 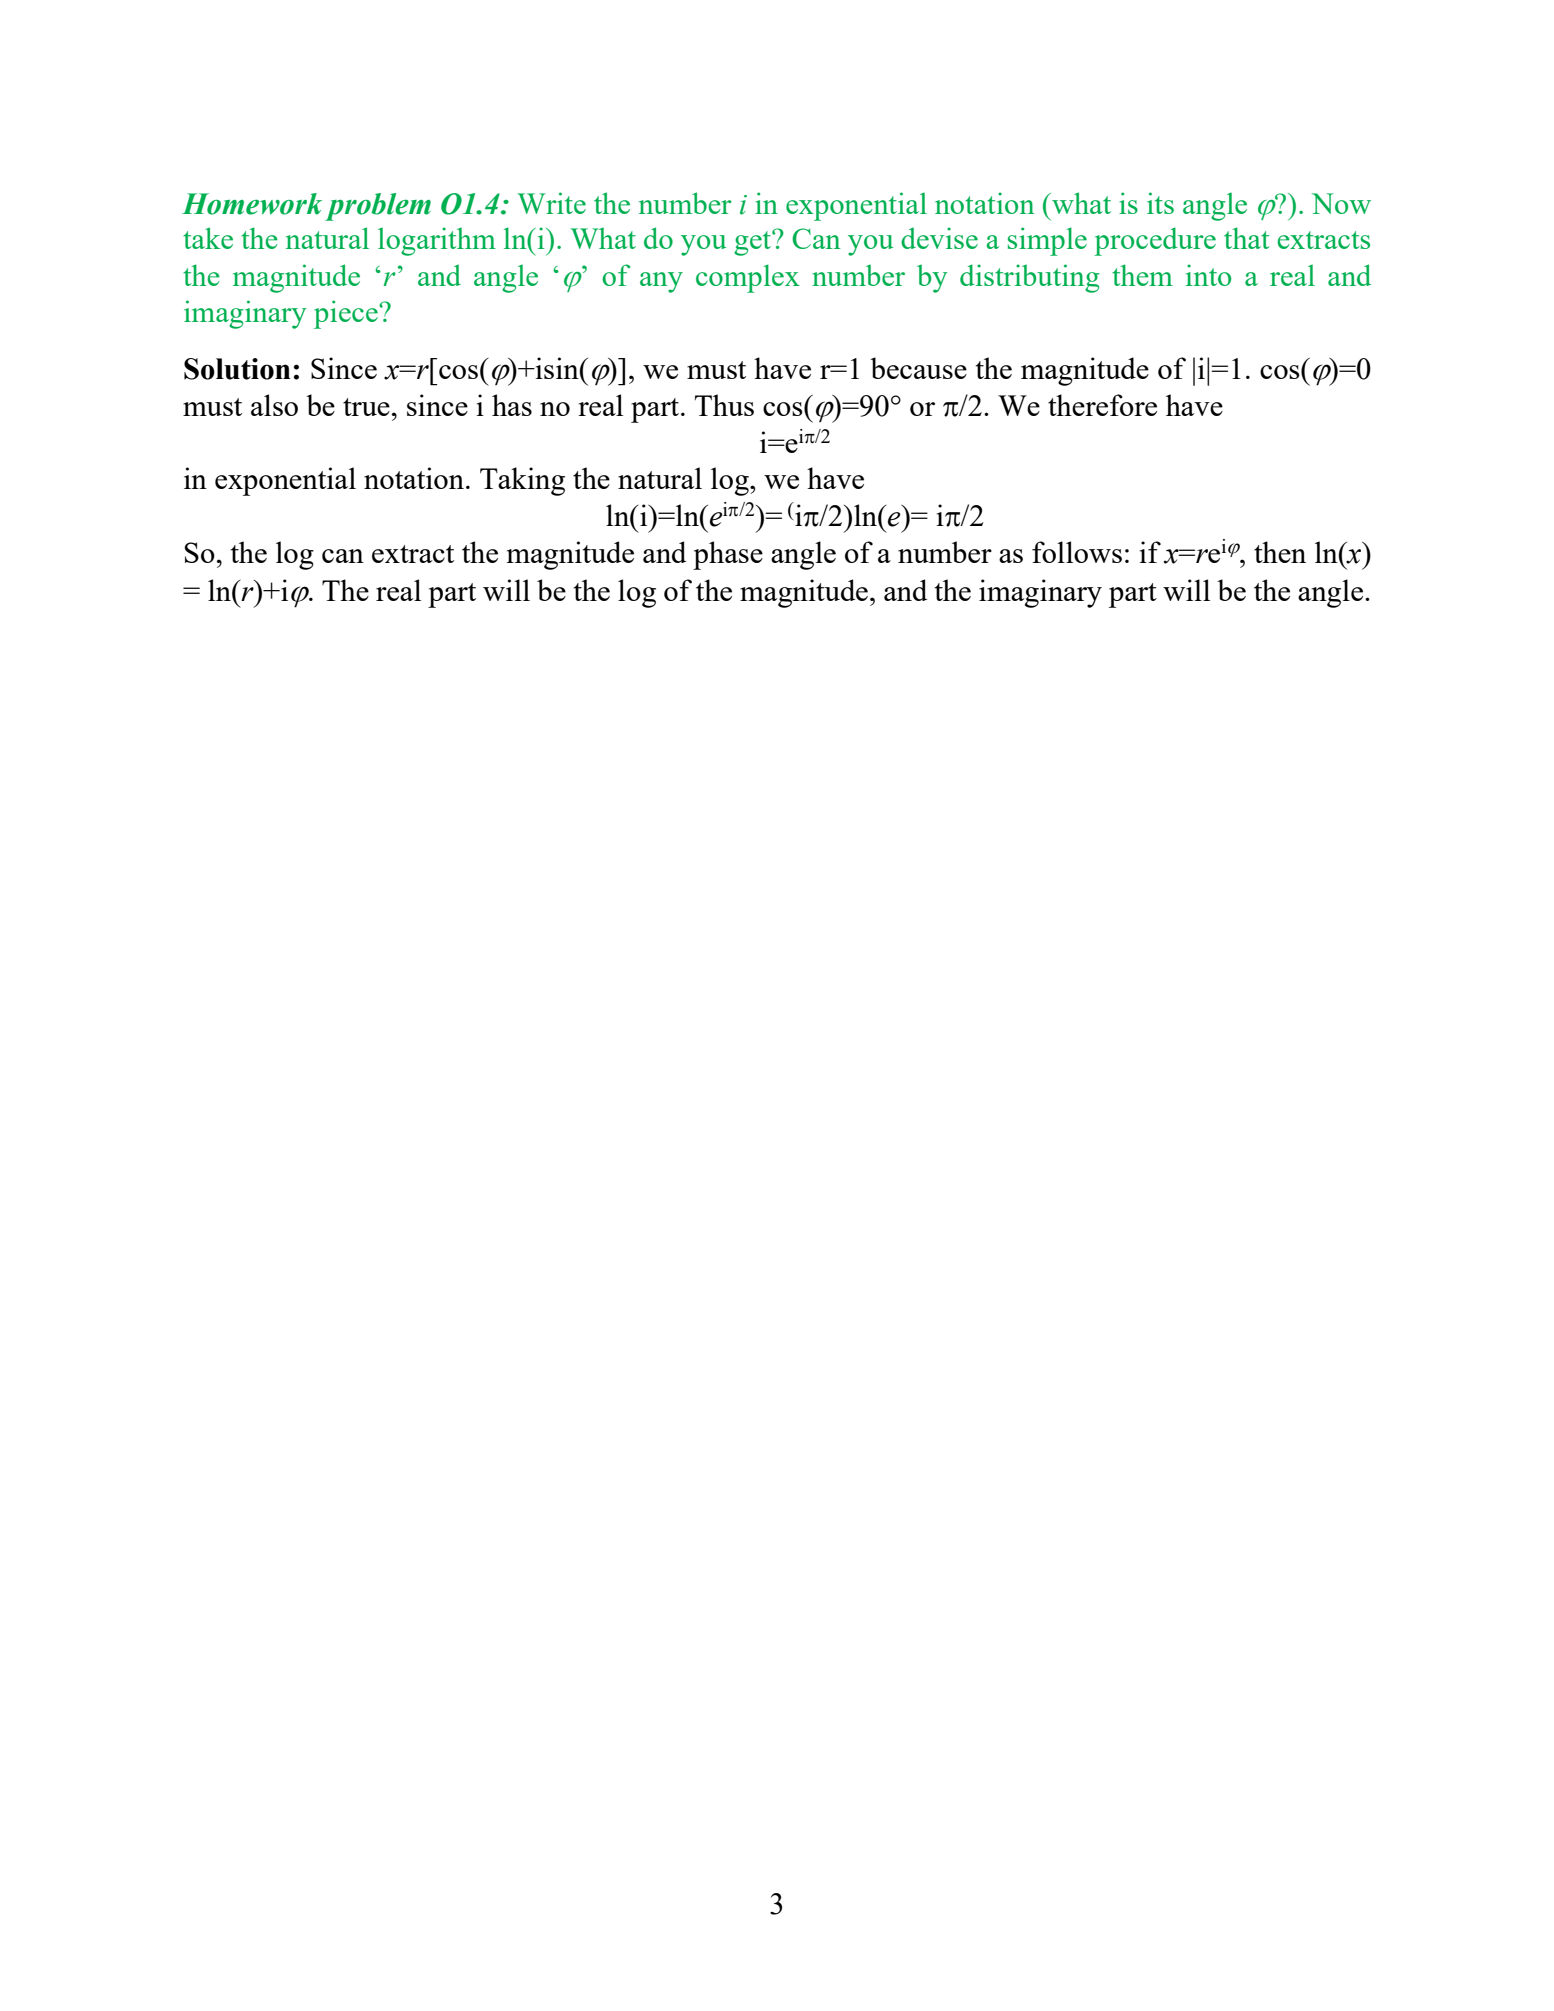 I want to click on Solution, so click(x=237, y=369).
